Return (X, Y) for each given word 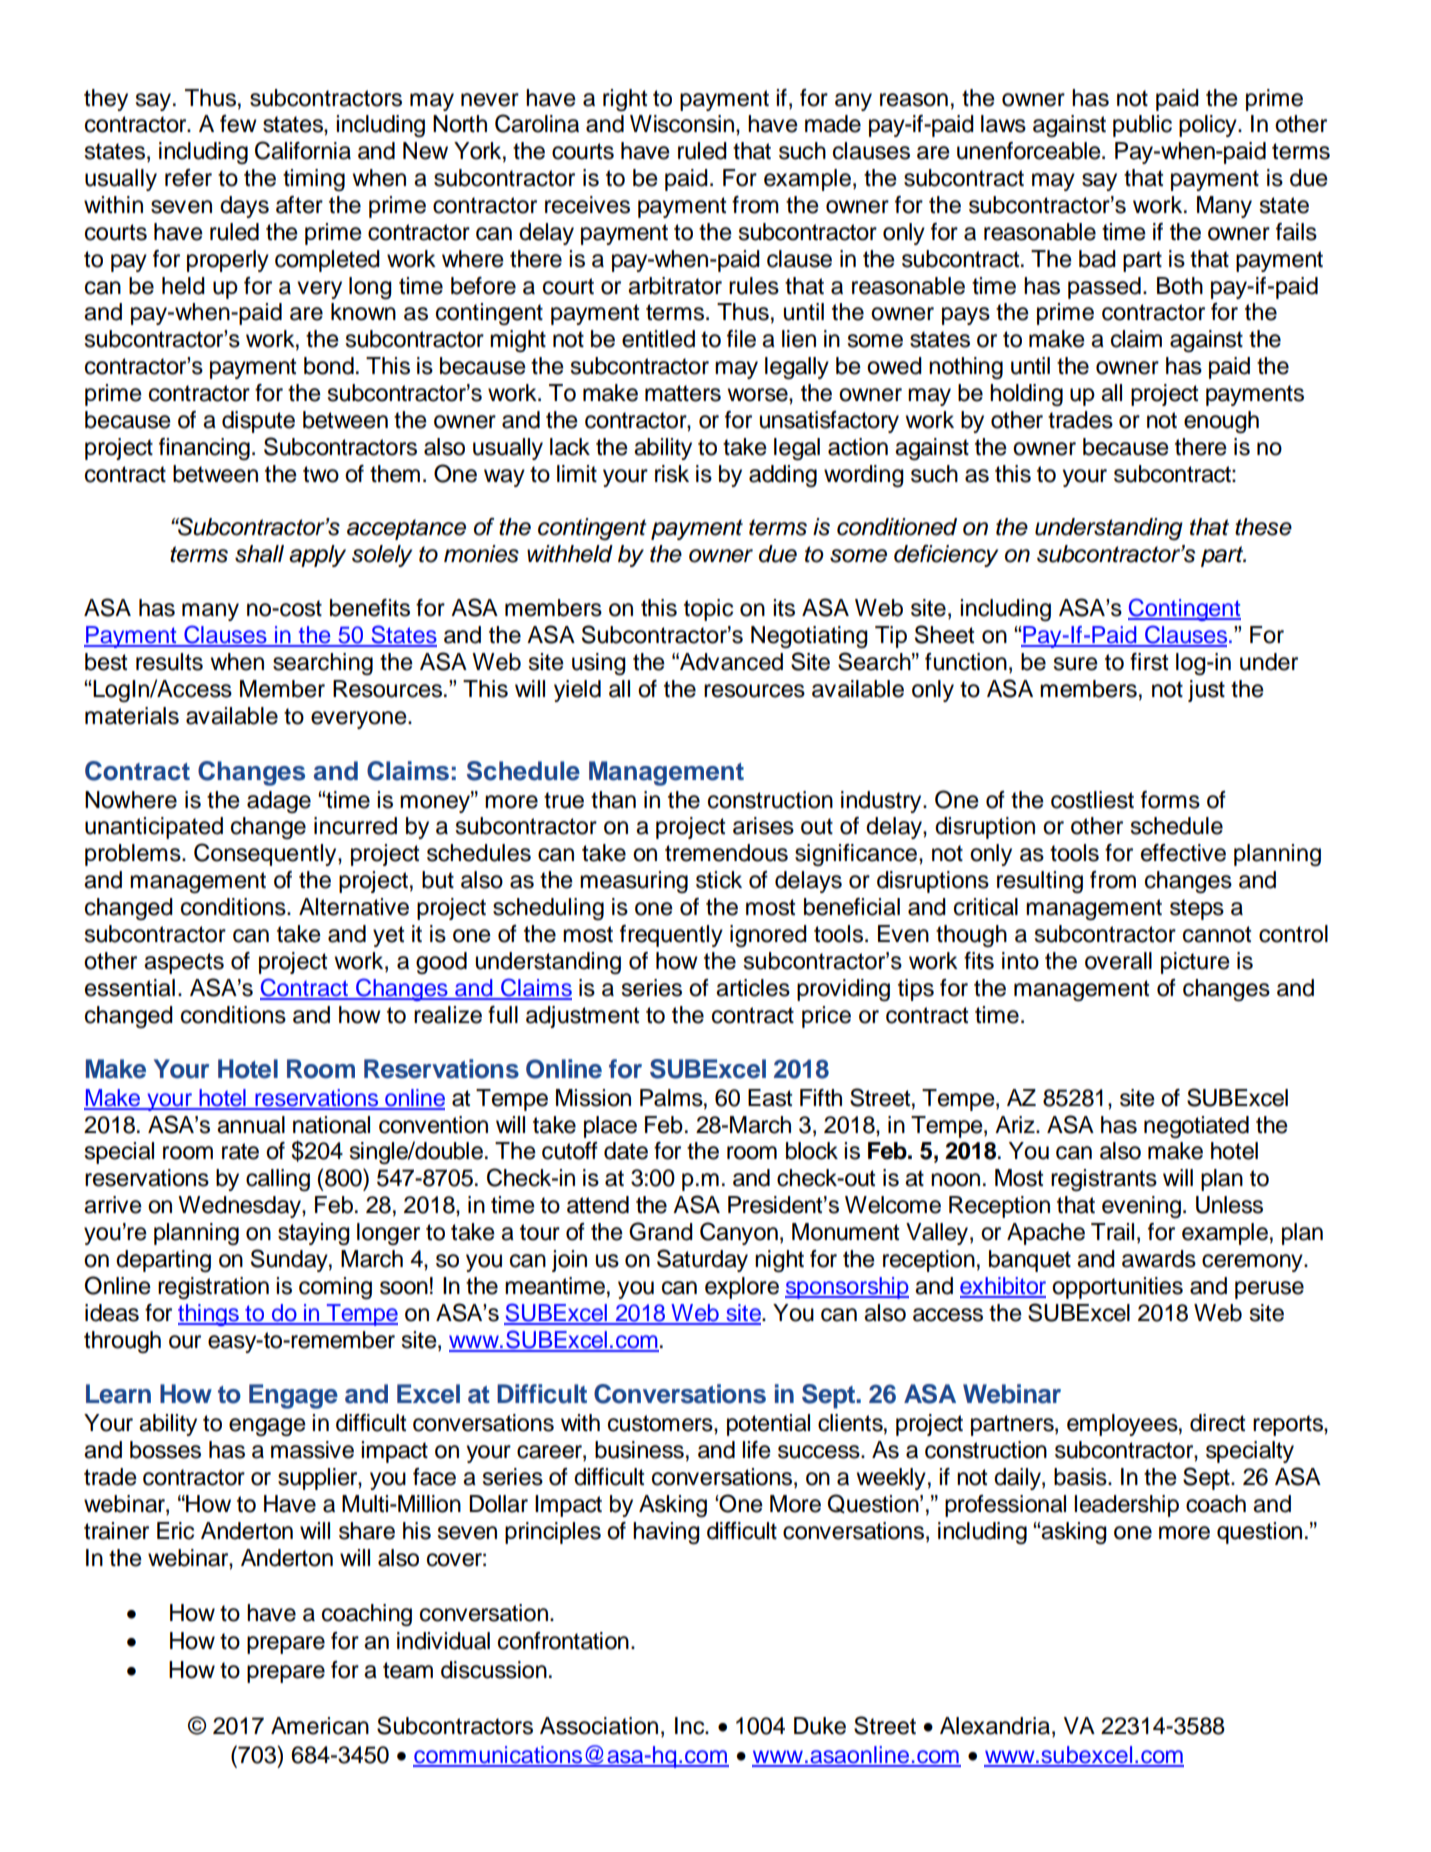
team (408, 1670)
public (1142, 126)
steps (1197, 909)
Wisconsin (682, 124)
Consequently (266, 854)
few (238, 124)
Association (599, 1726)
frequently (671, 936)
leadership (1126, 1506)
